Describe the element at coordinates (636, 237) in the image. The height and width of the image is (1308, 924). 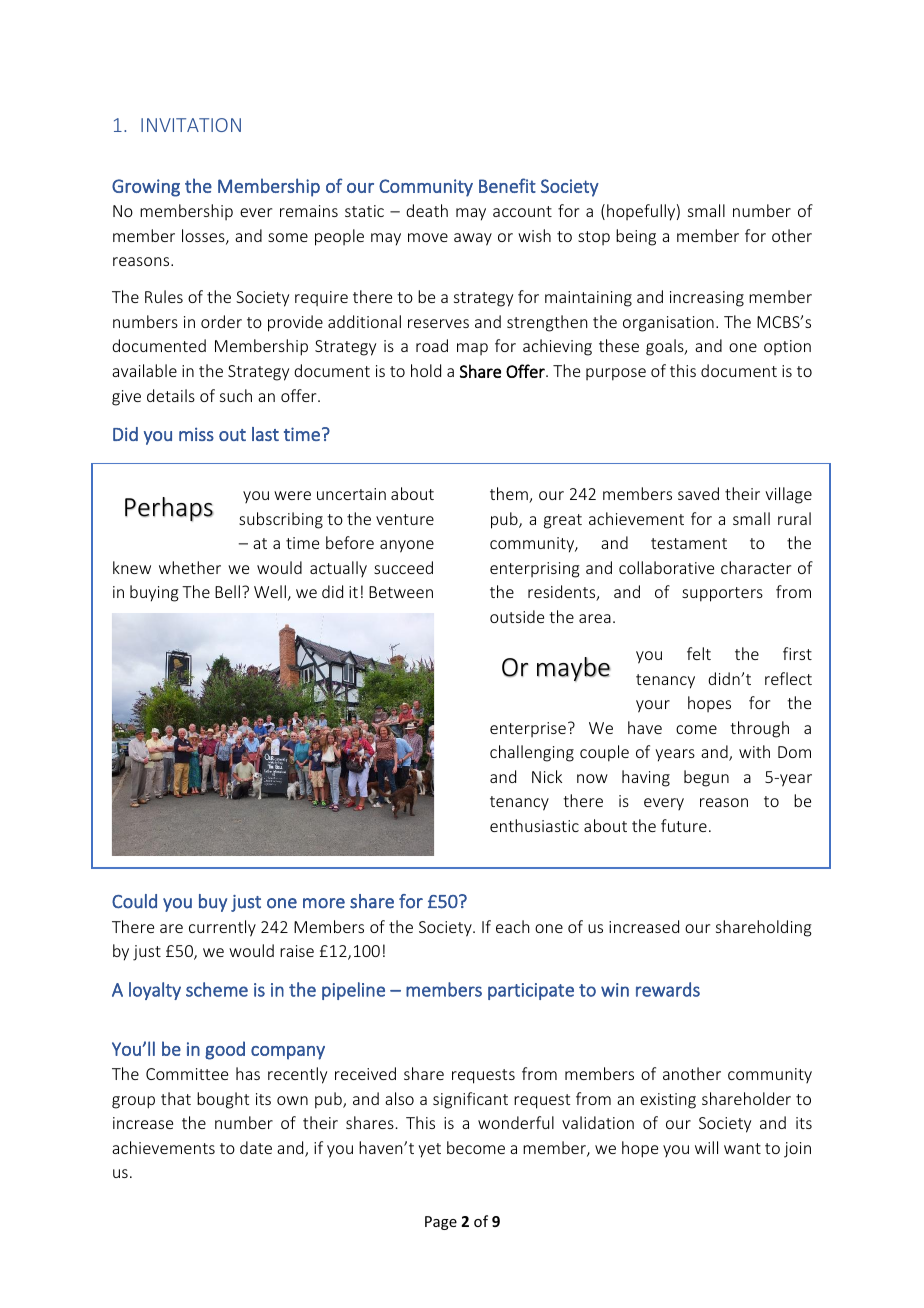
I see `being` at that location.
